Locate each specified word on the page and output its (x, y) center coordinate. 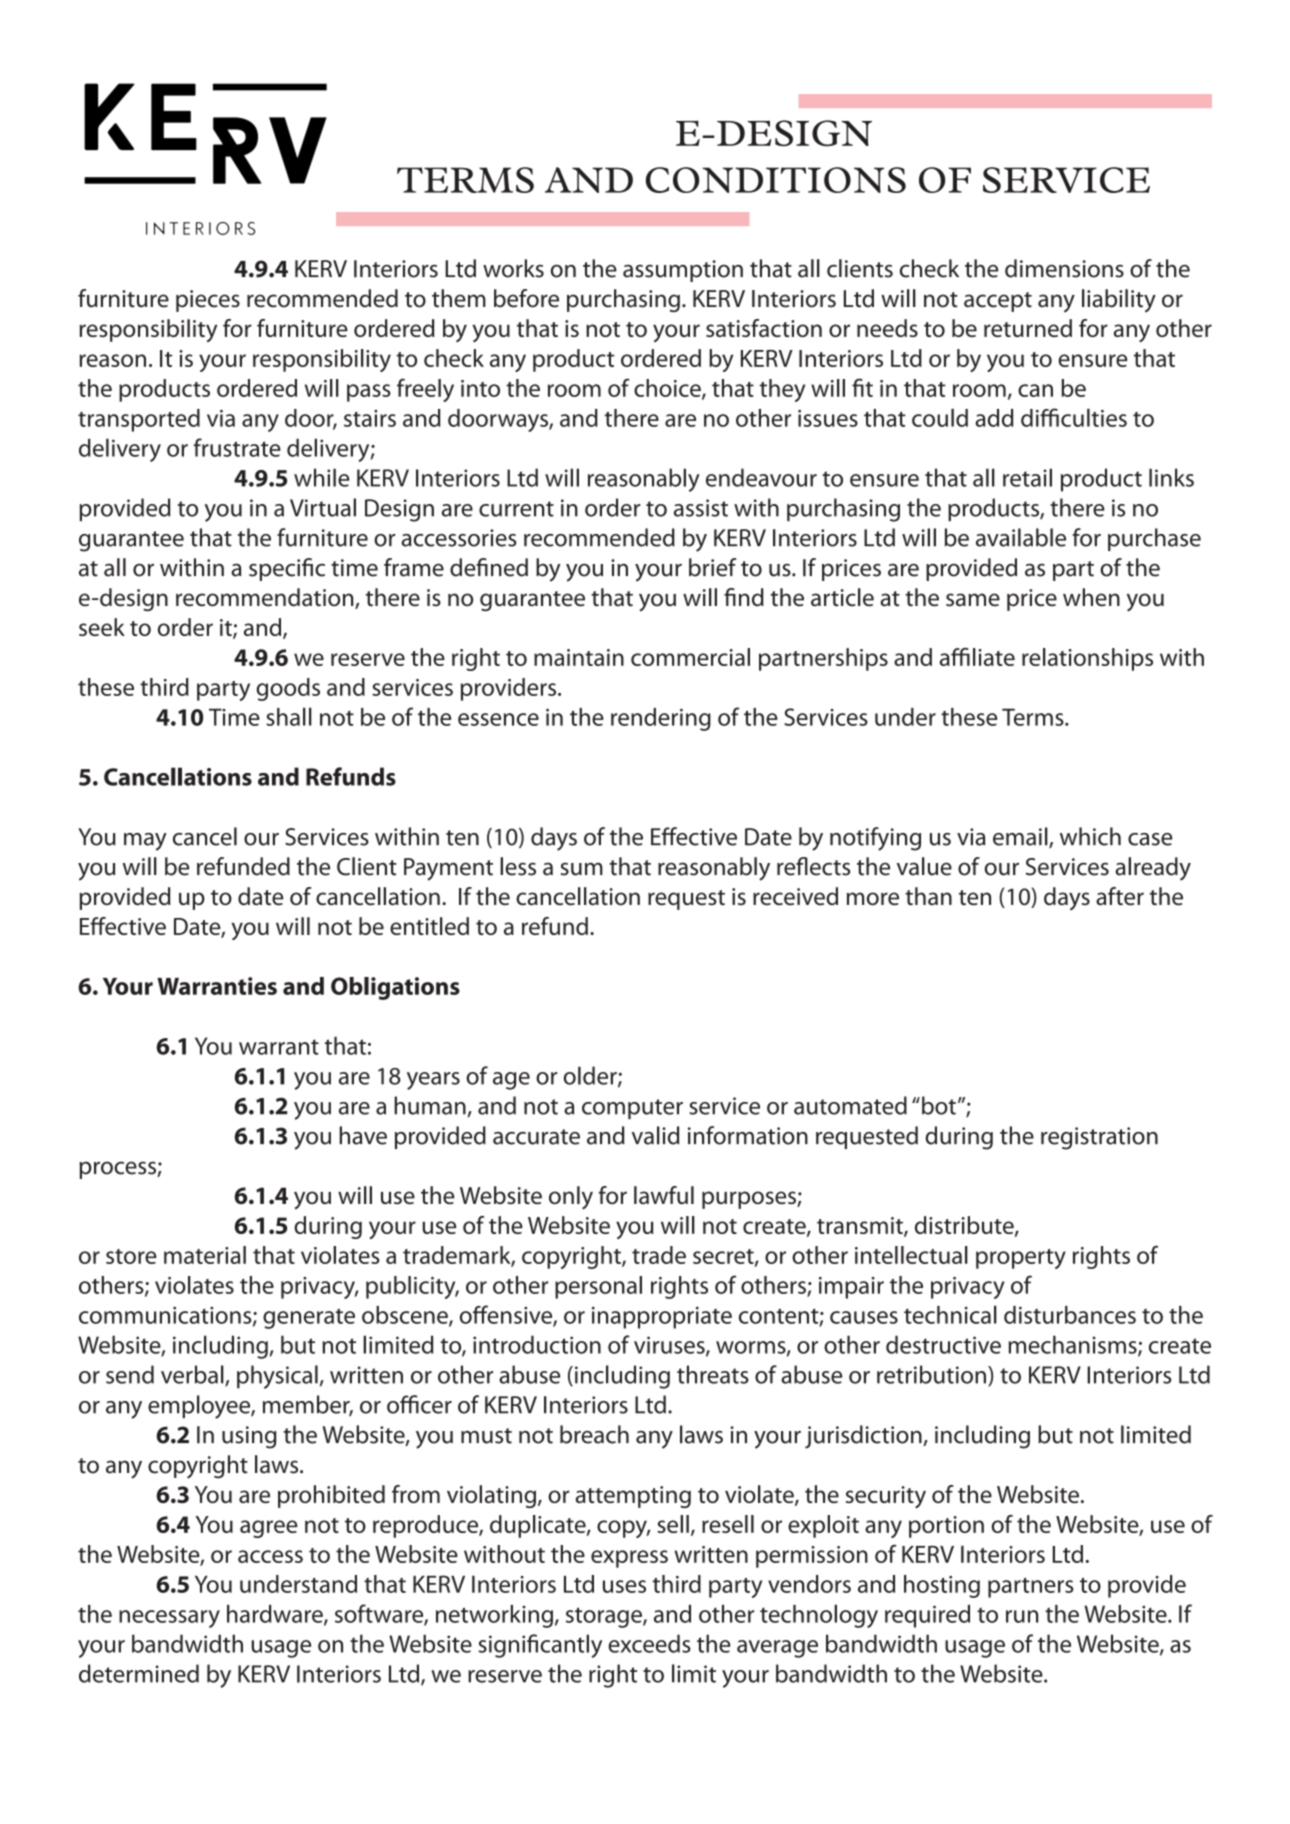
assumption (683, 271)
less (518, 866)
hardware (276, 1615)
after (1120, 896)
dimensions (1064, 268)
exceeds (649, 1643)
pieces (208, 301)
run (1022, 1616)
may (145, 842)
